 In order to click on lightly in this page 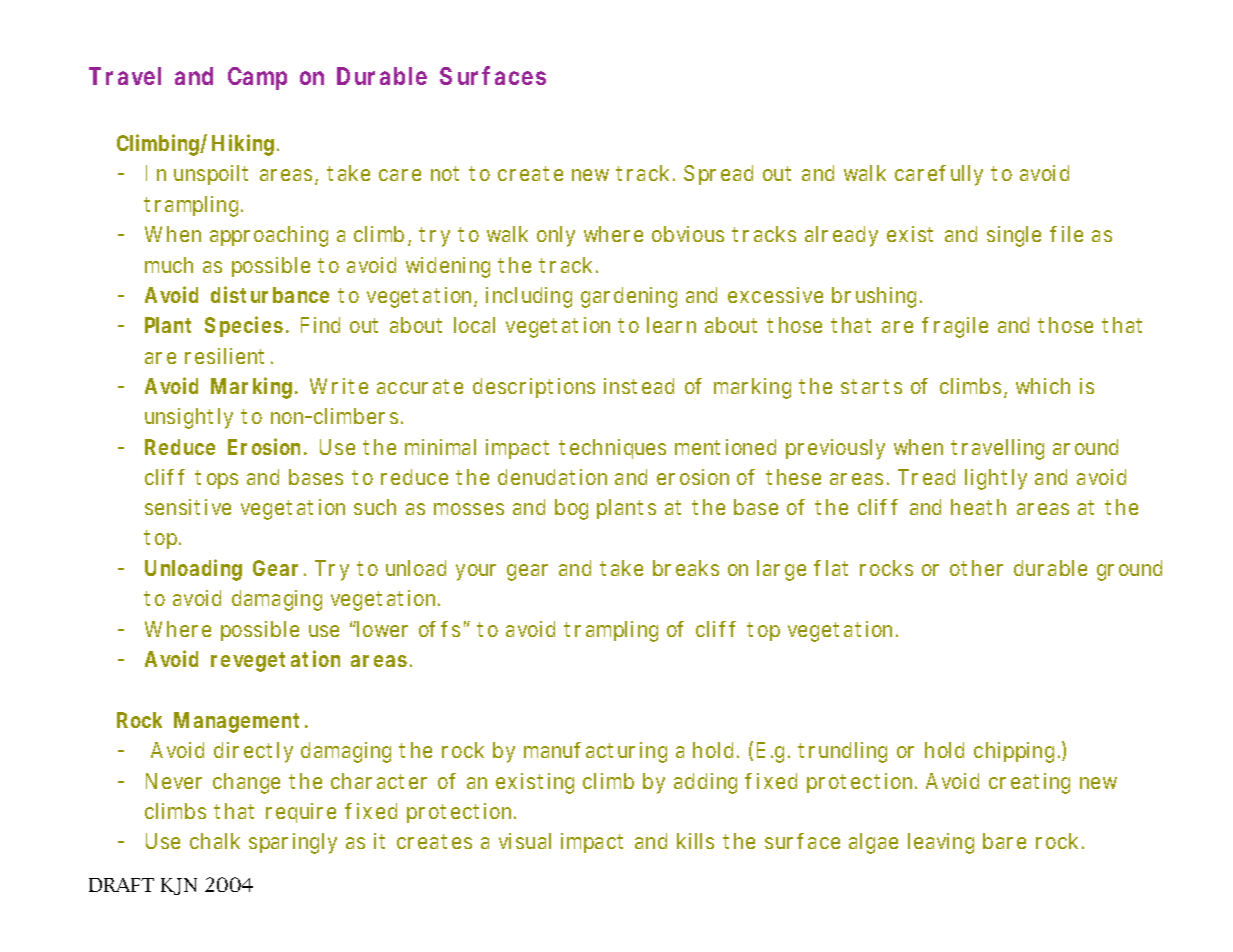, I will do `click(996, 479)`.
